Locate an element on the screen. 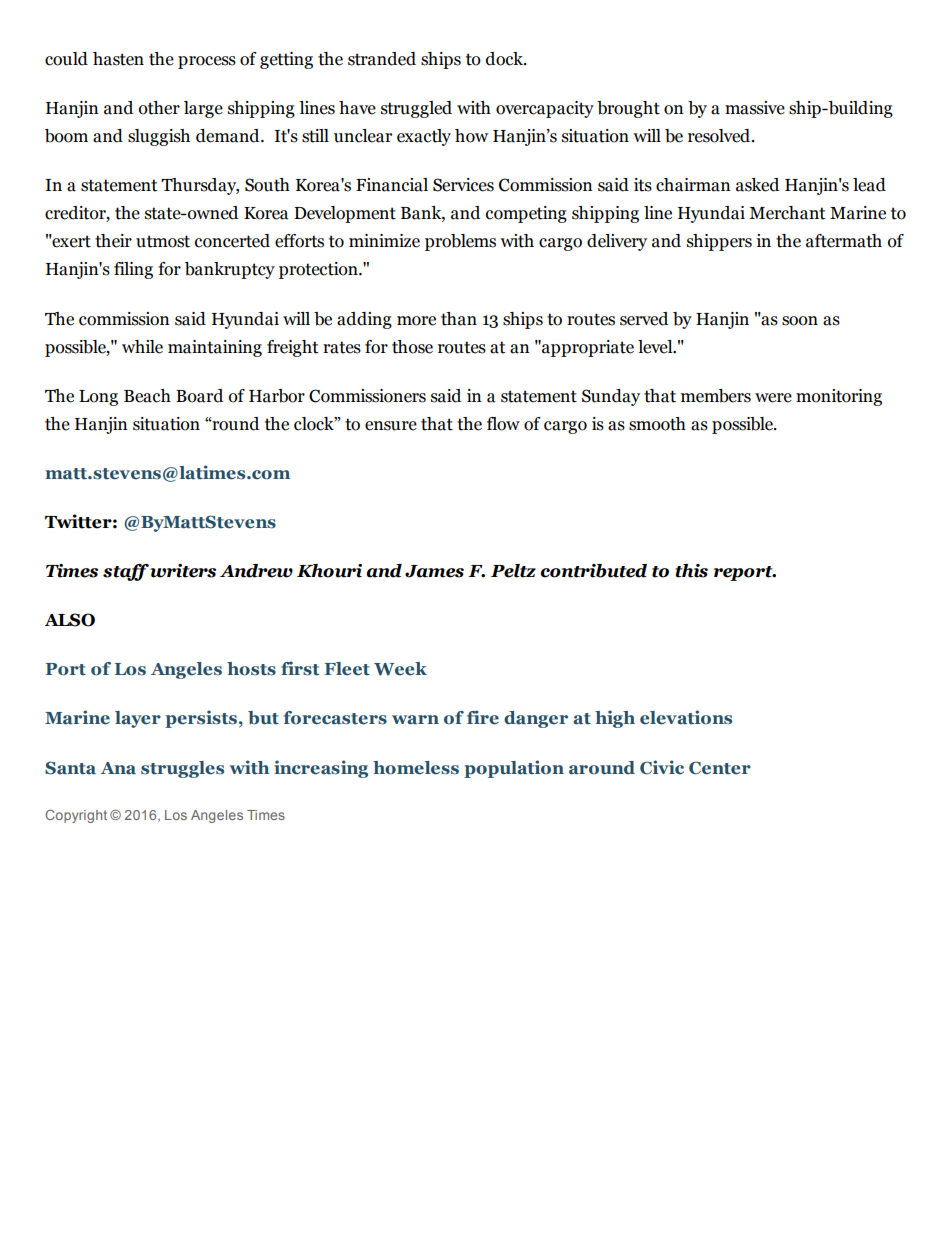  this is located at coordinates (691, 571).
